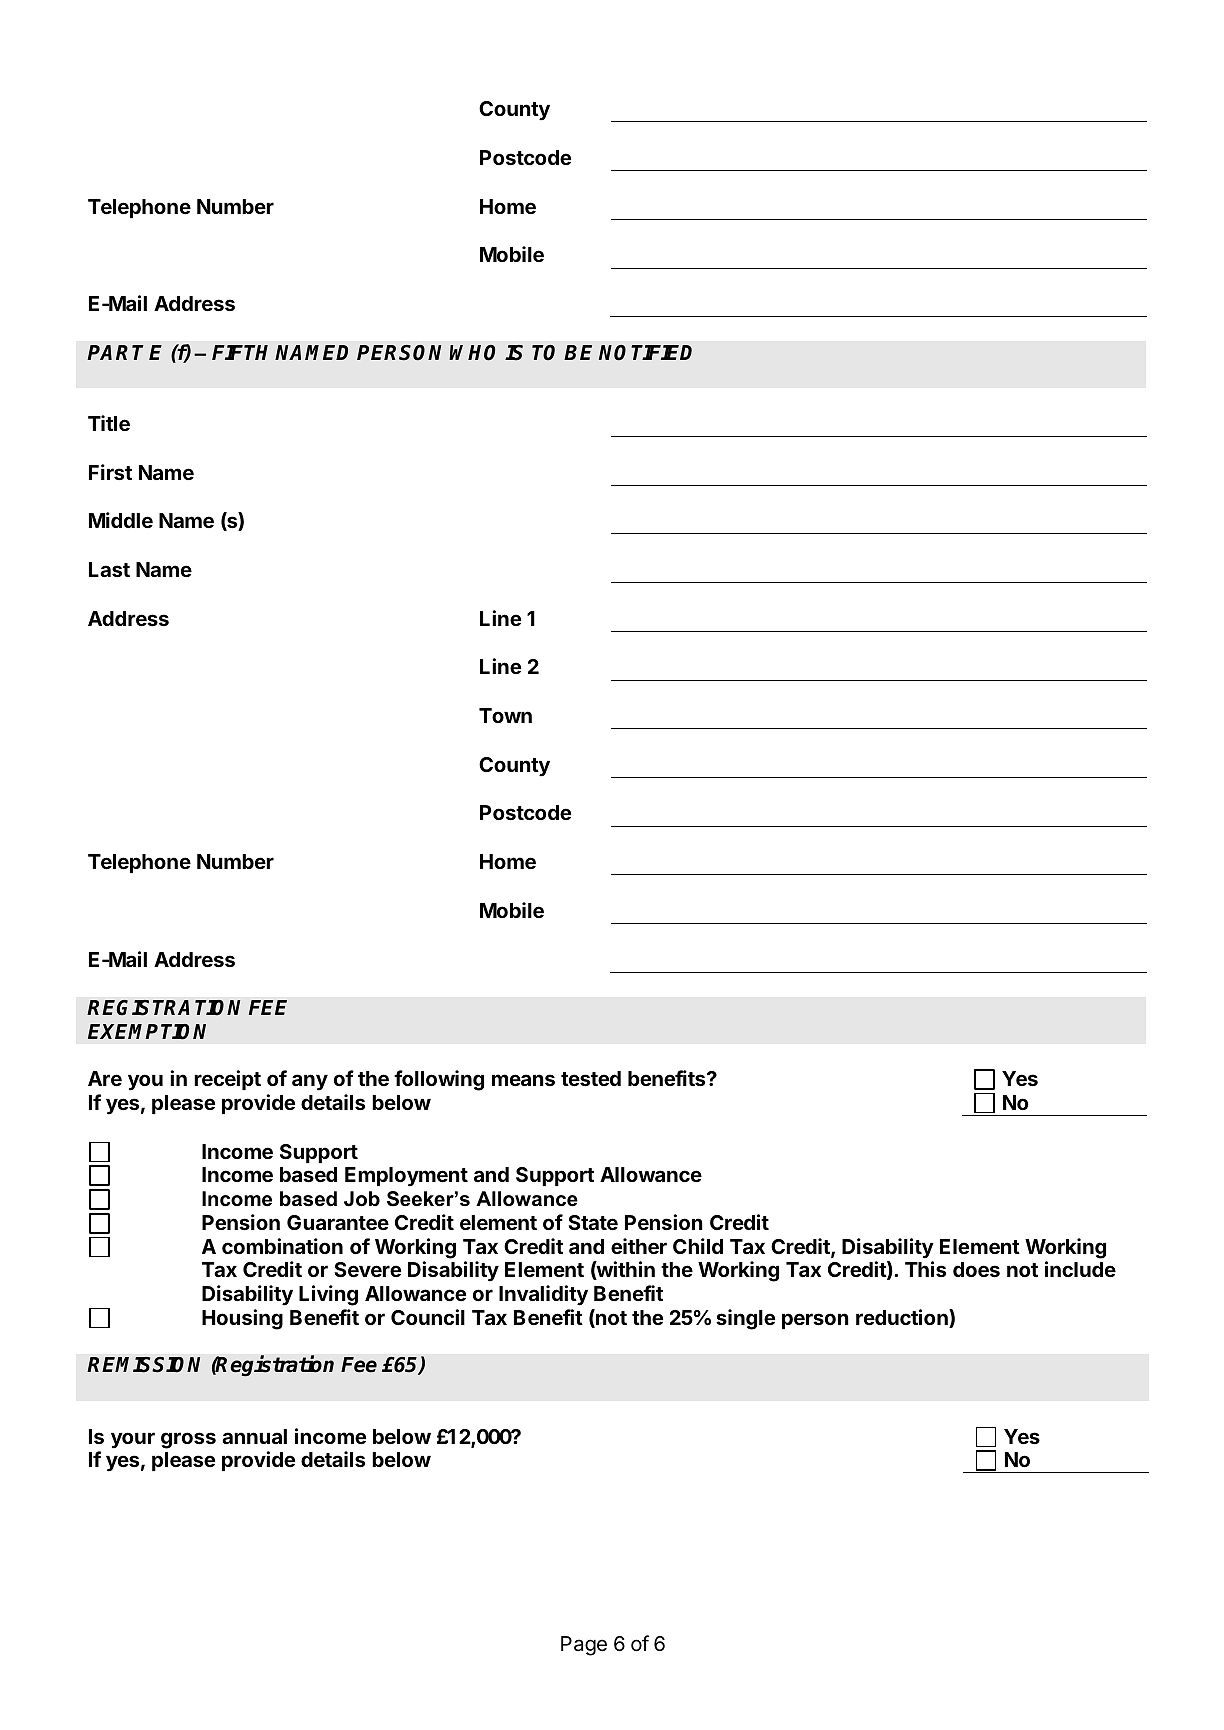 Image resolution: width=1224 pixels, height=1730 pixels. Describe the element at coordinates (593, 1222) in the screenshot. I see `State` at that location.
